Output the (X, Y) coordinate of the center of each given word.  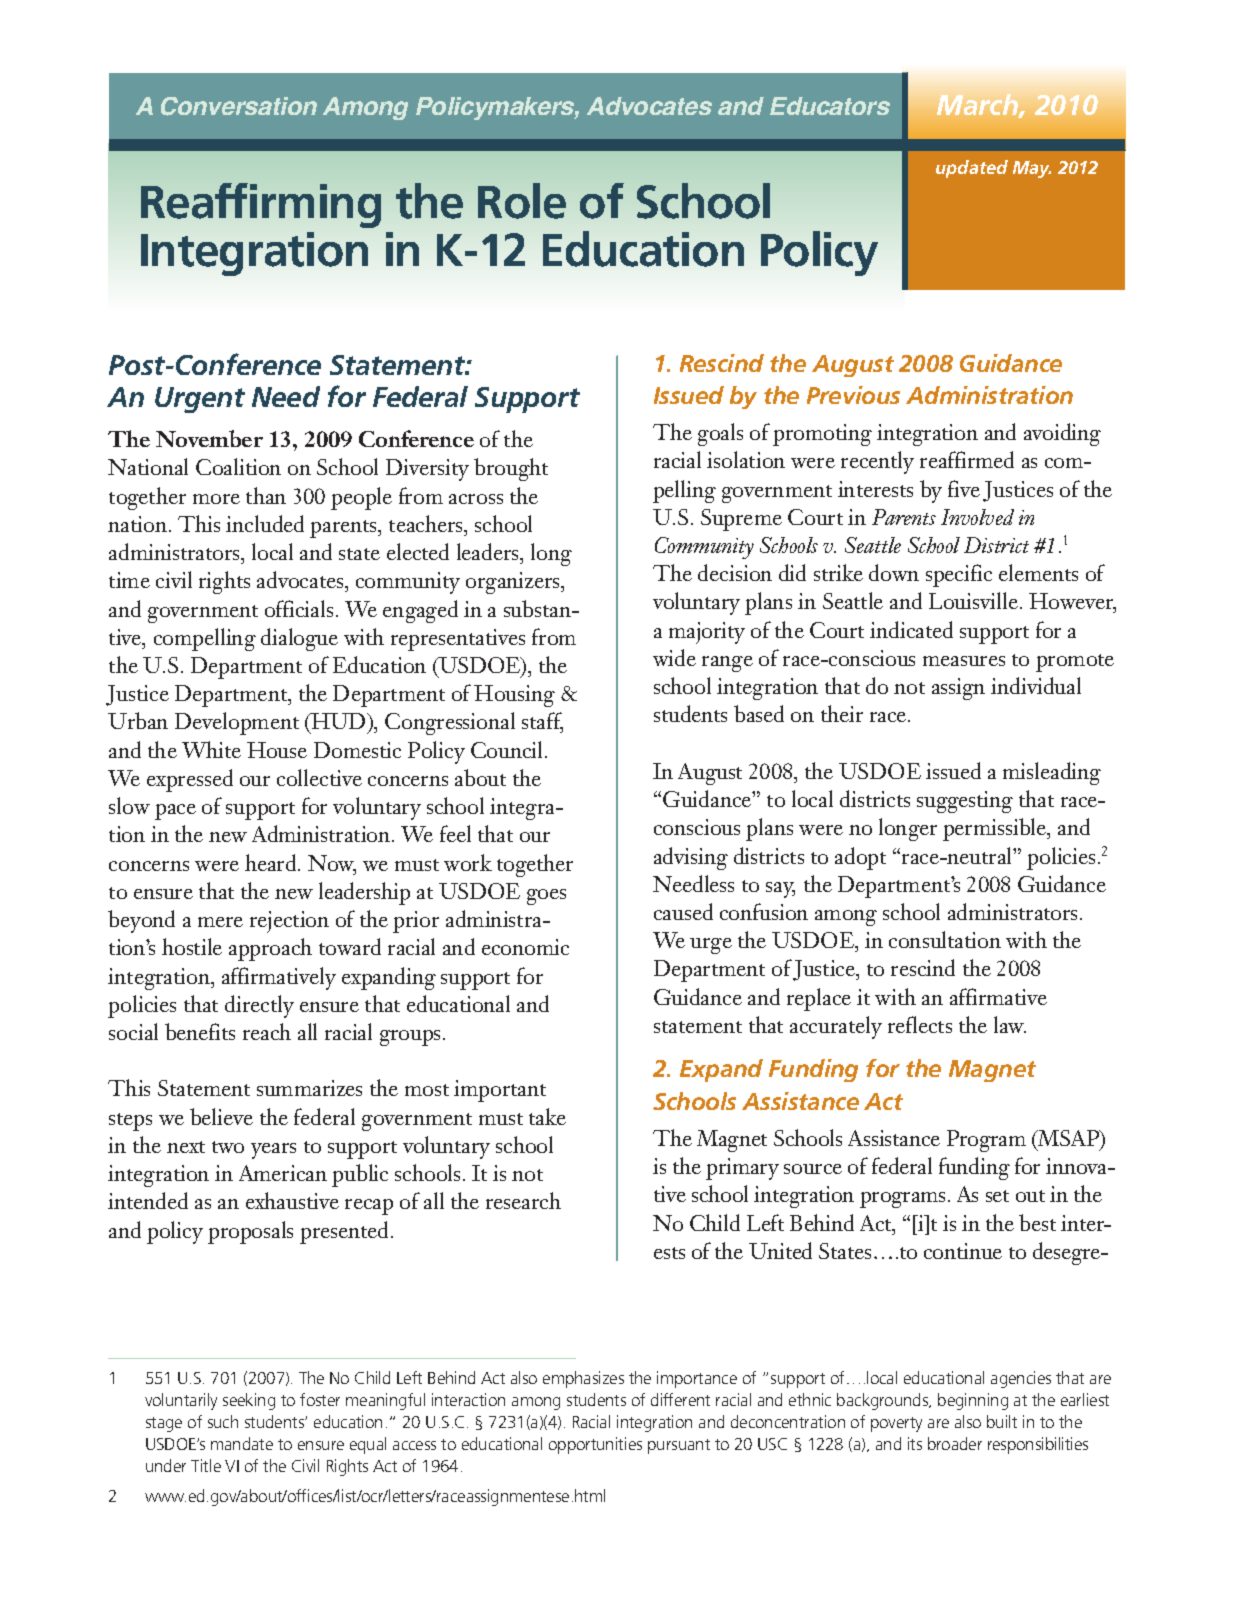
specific (959, 575)
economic (525, 947)
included (265, 523)
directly (259, 1006)
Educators (830, 106)
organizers (514, 583)
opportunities (595, 1445)
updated (972, 169)
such (223, 1421)
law (1010, 1024)
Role (522, 201)
